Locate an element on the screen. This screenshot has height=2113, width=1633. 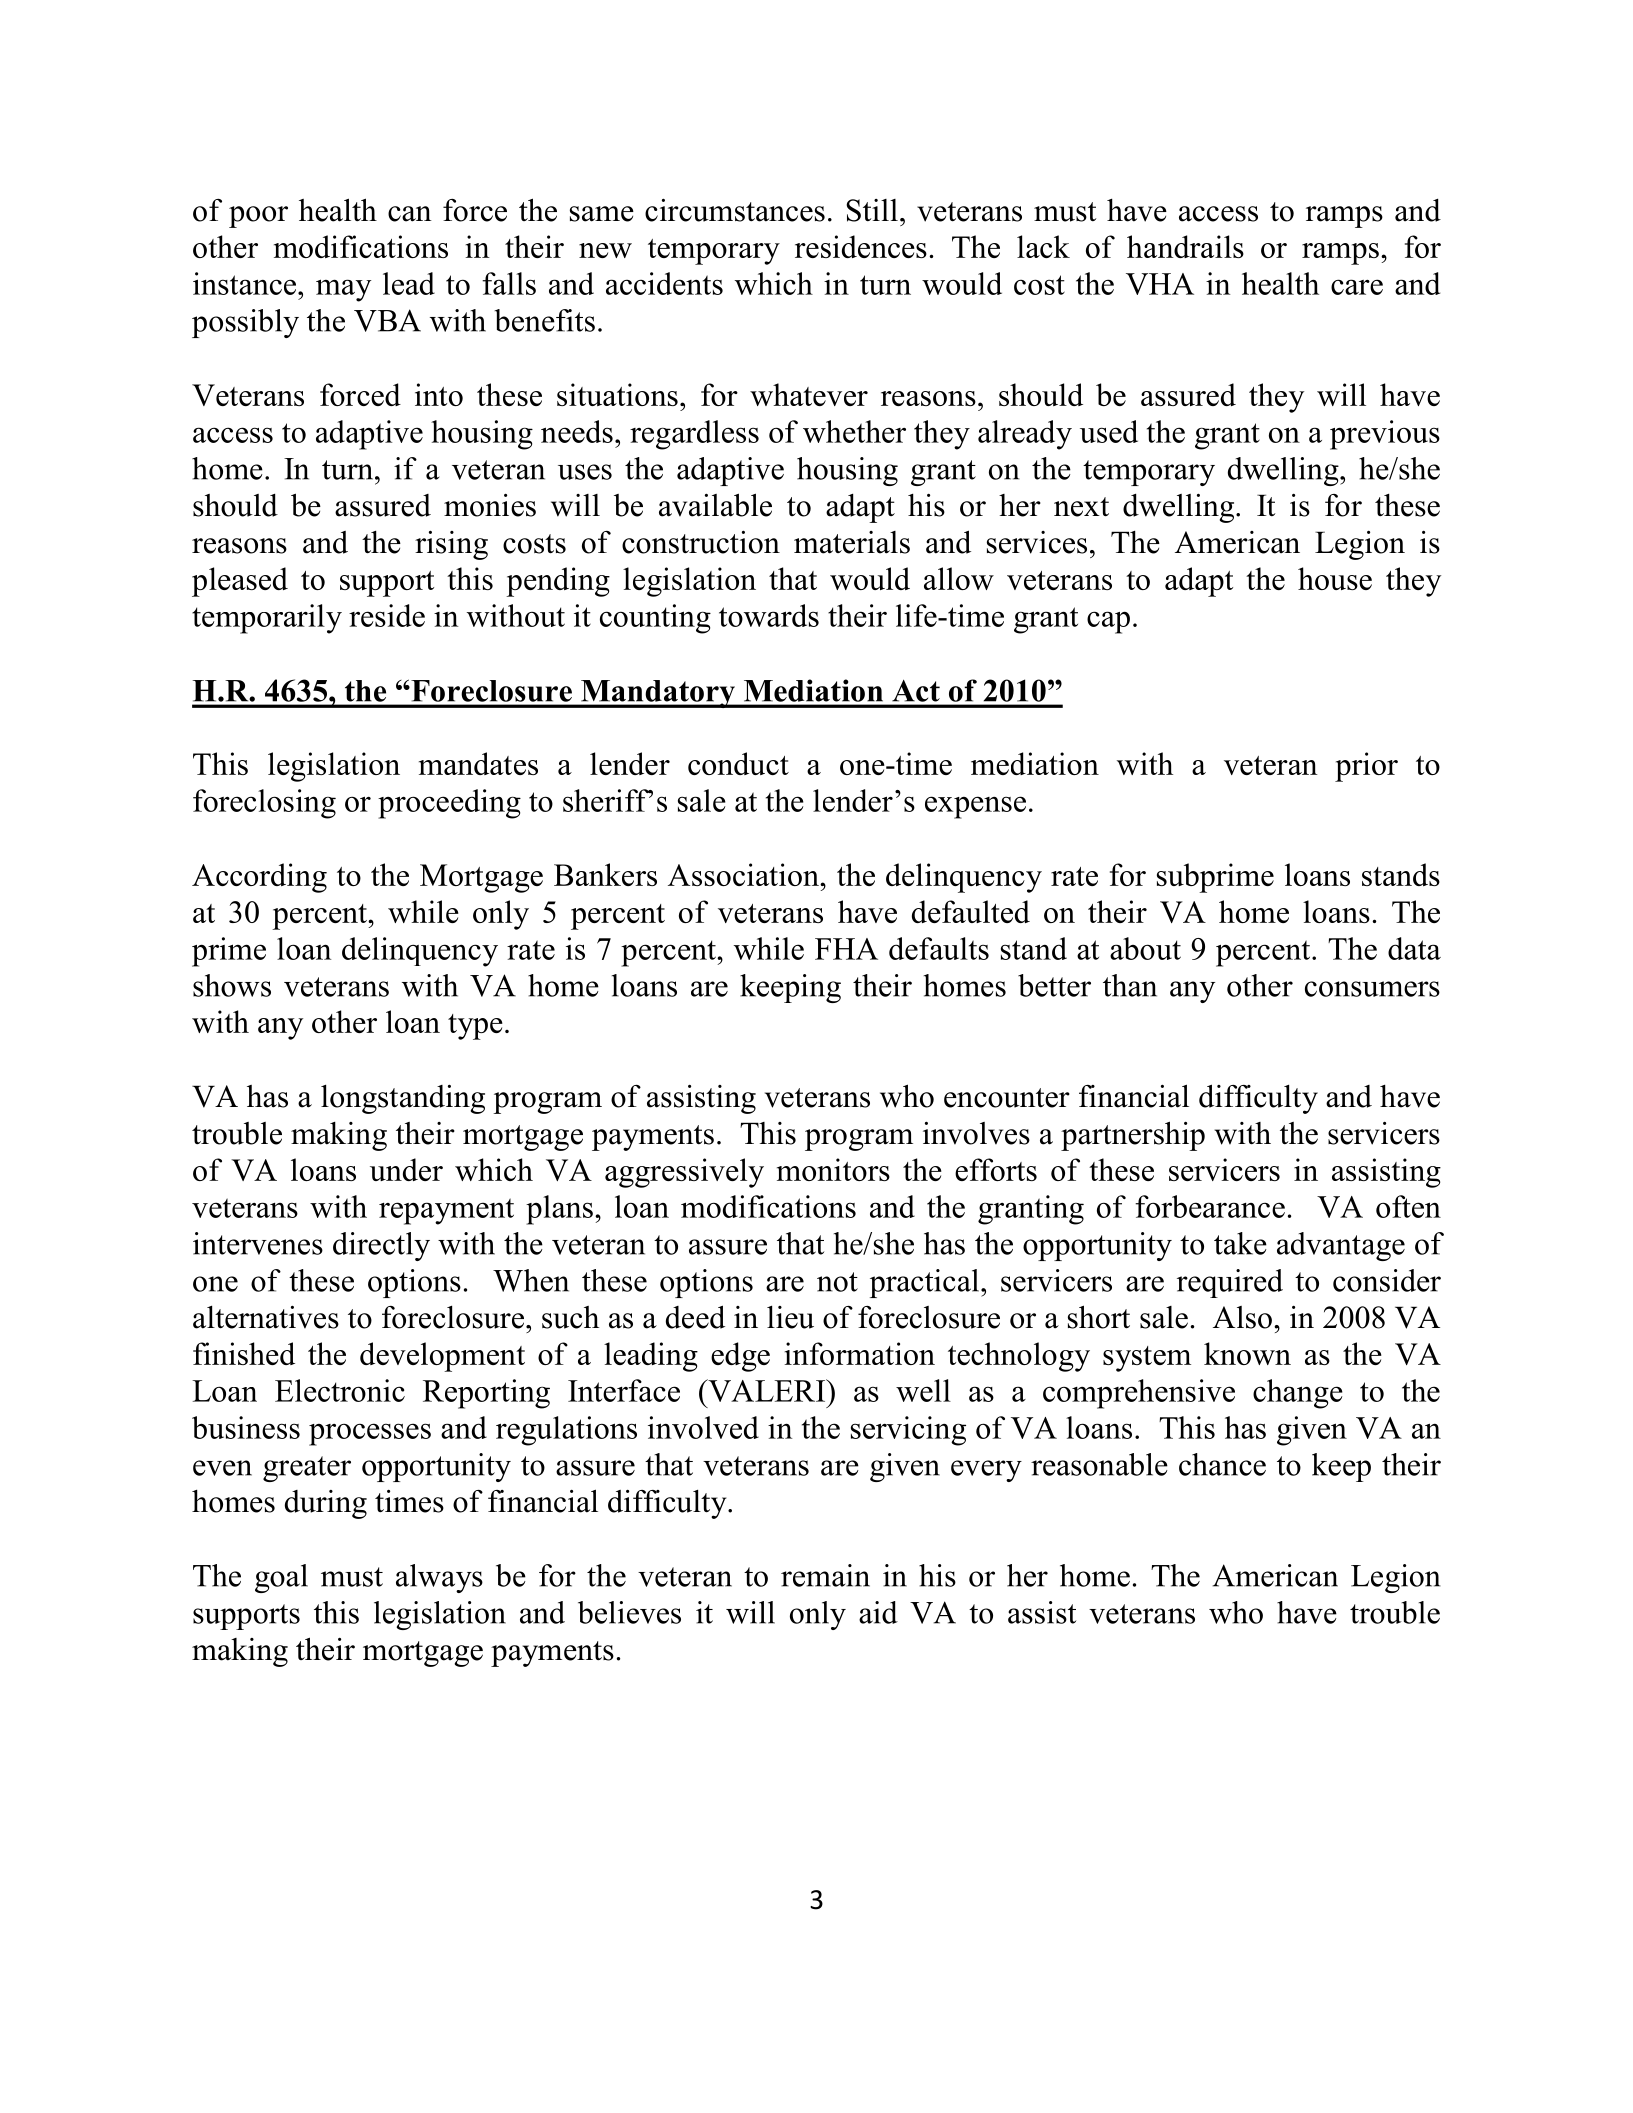
Still is located at coordinates (872, 210).
